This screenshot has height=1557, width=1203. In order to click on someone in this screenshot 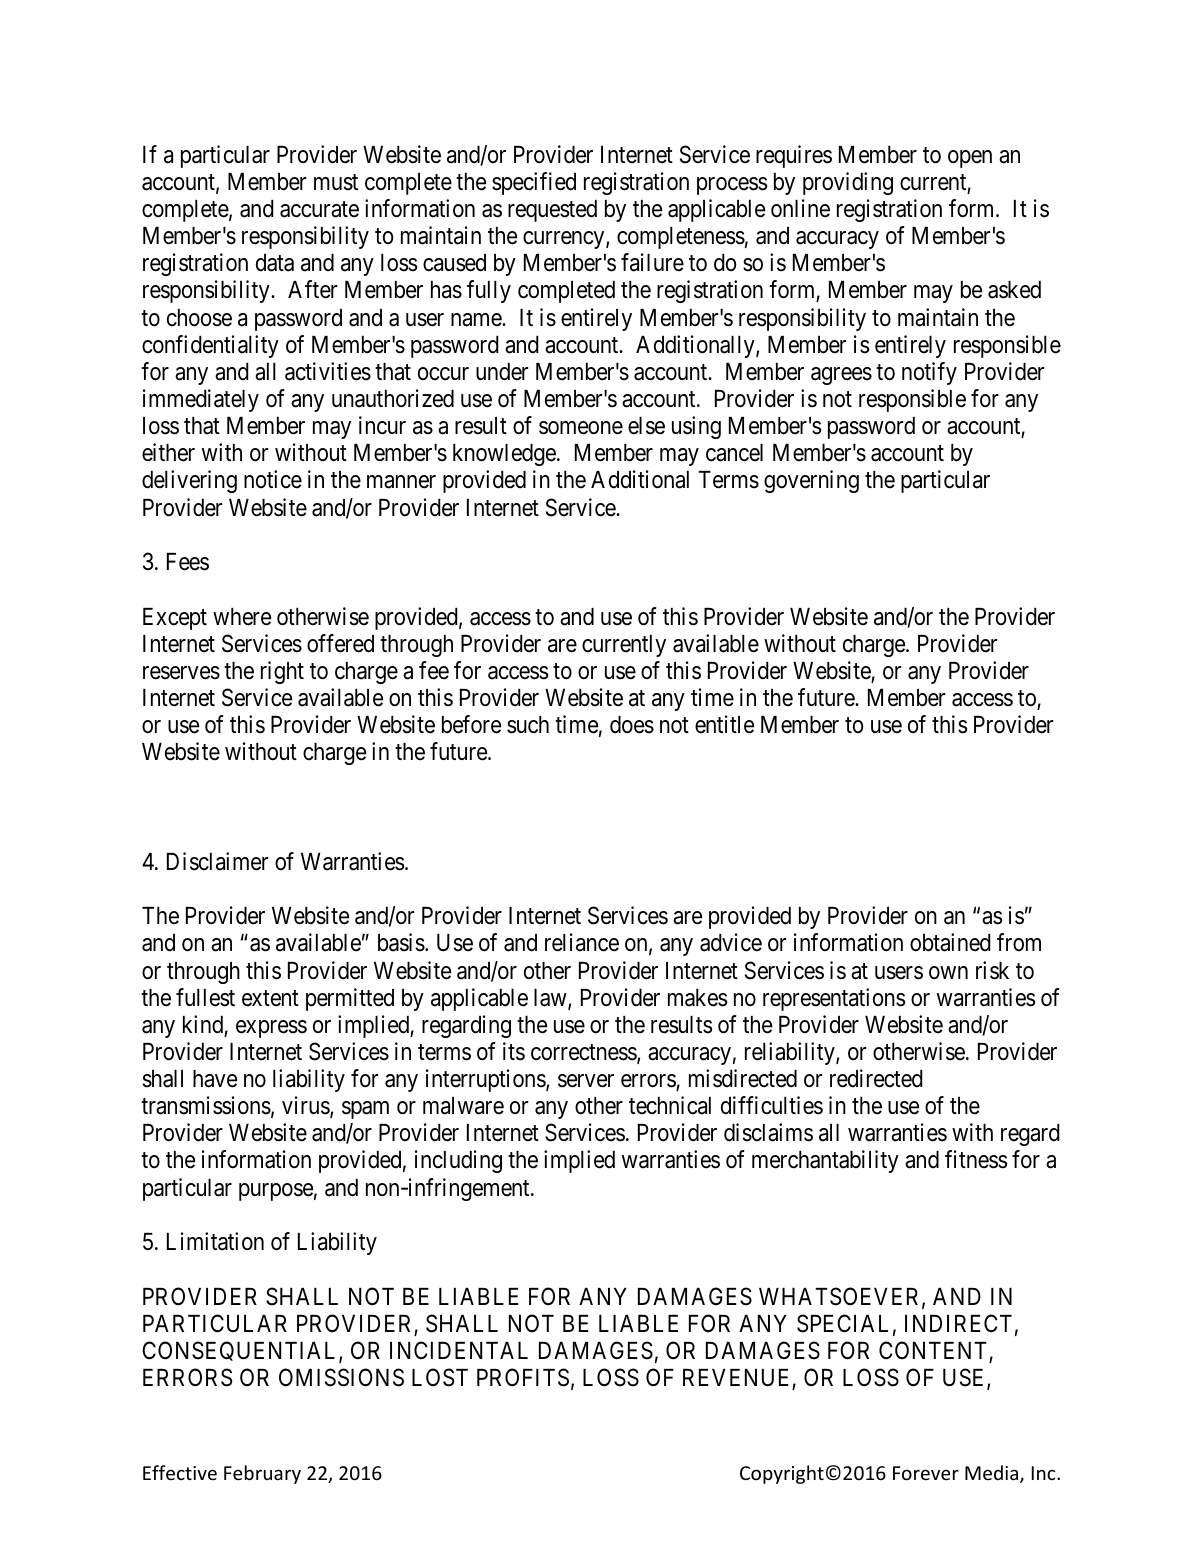, I will do `click(581, 428)`.
